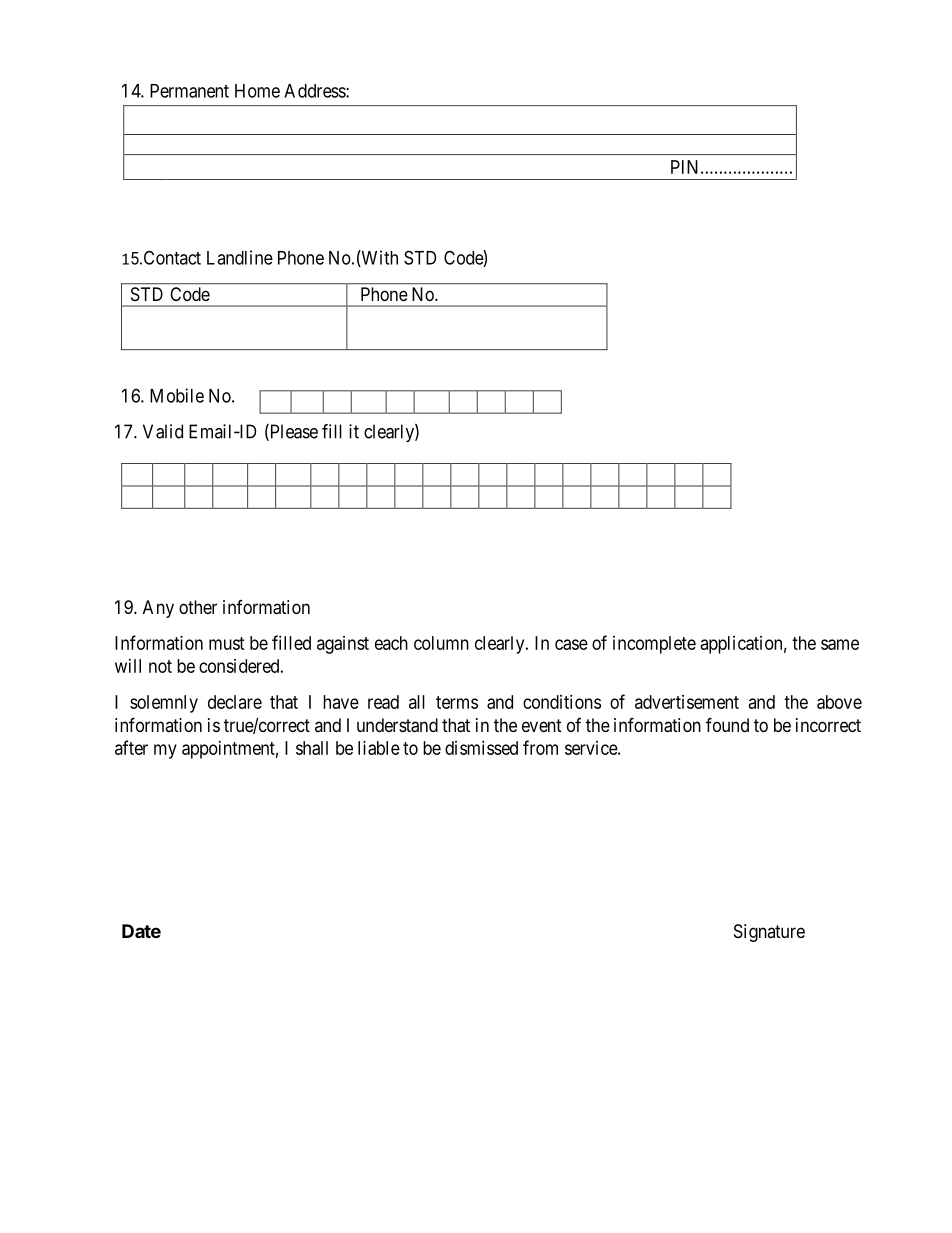 Image resolution: width=952 pixels, height=1233 pixels. Describe the element at coordinates (481, 748) in the page. I see `dismissed` at that location.
